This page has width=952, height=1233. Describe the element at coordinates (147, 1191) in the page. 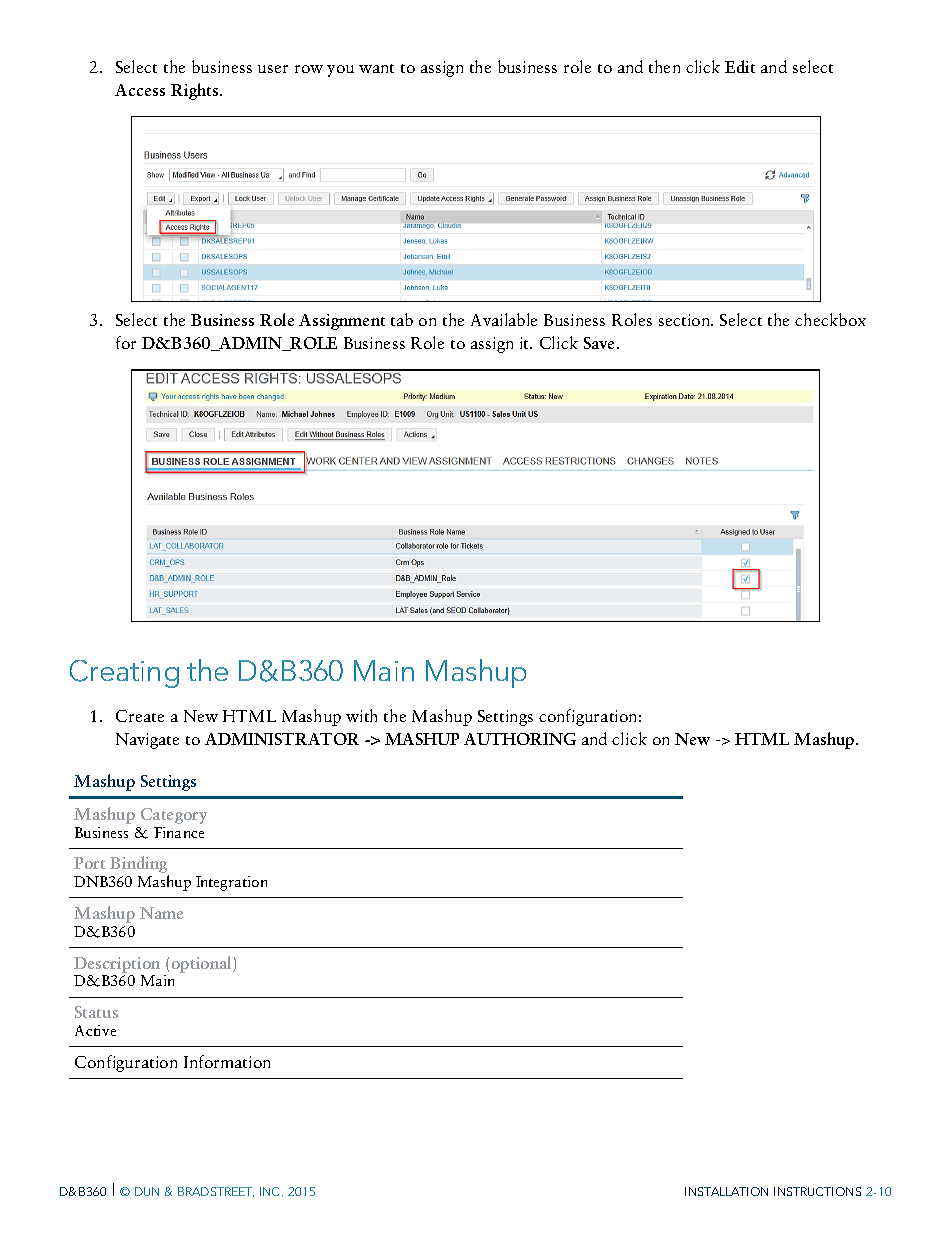

I see `DUN` at that location.
